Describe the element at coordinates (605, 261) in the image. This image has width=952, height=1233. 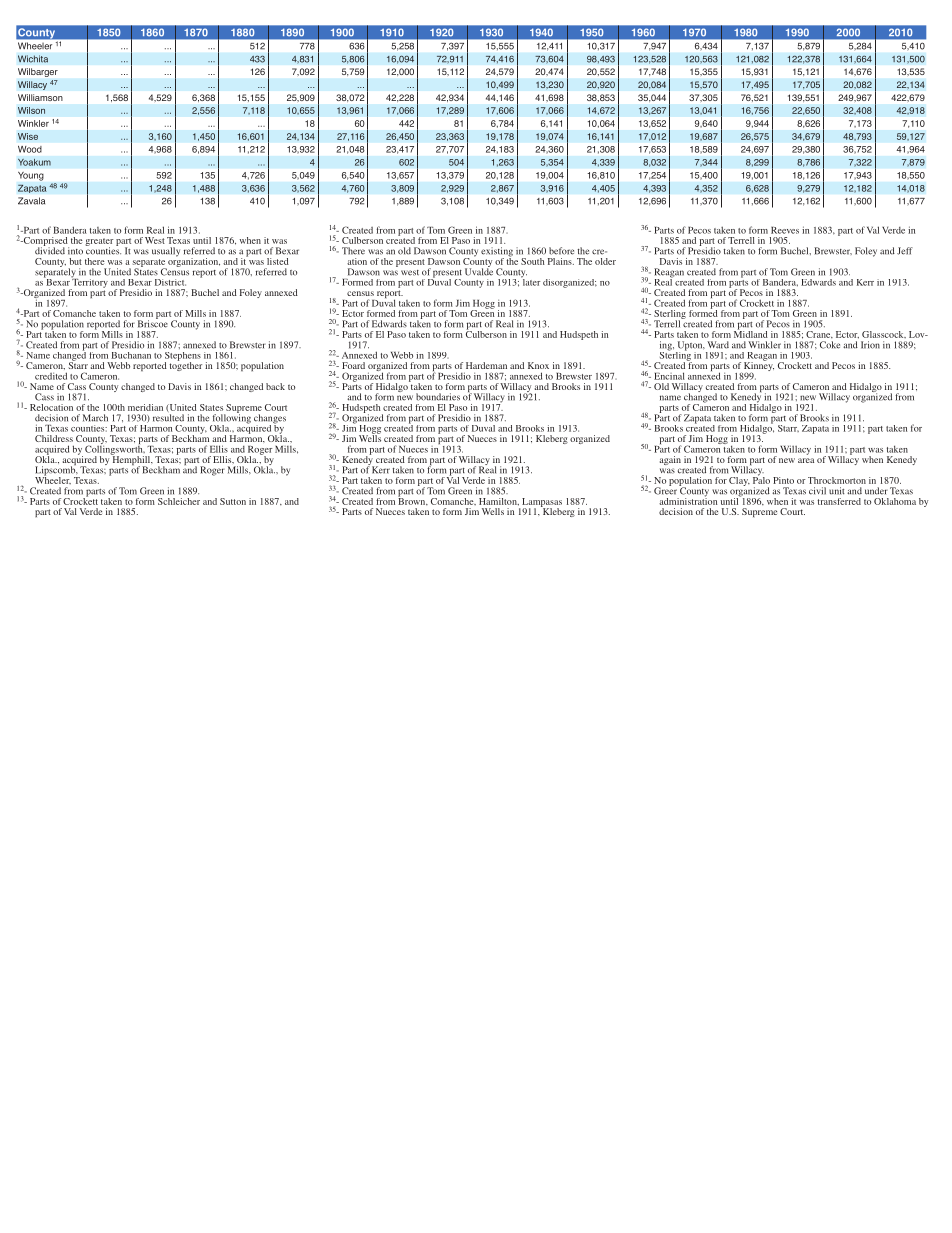
I see `older` at that location.
